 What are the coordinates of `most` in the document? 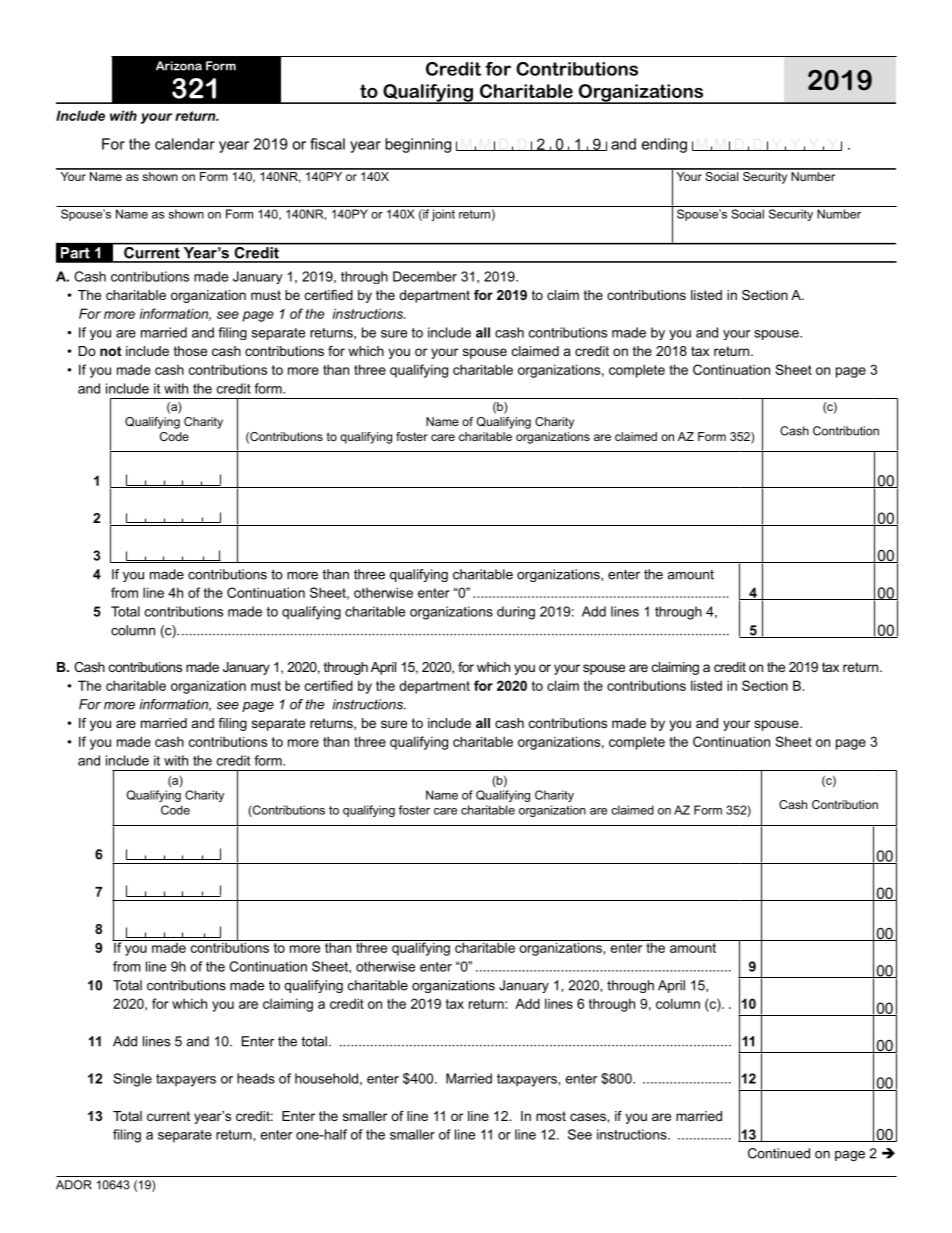 It's located at (551, 1116).
